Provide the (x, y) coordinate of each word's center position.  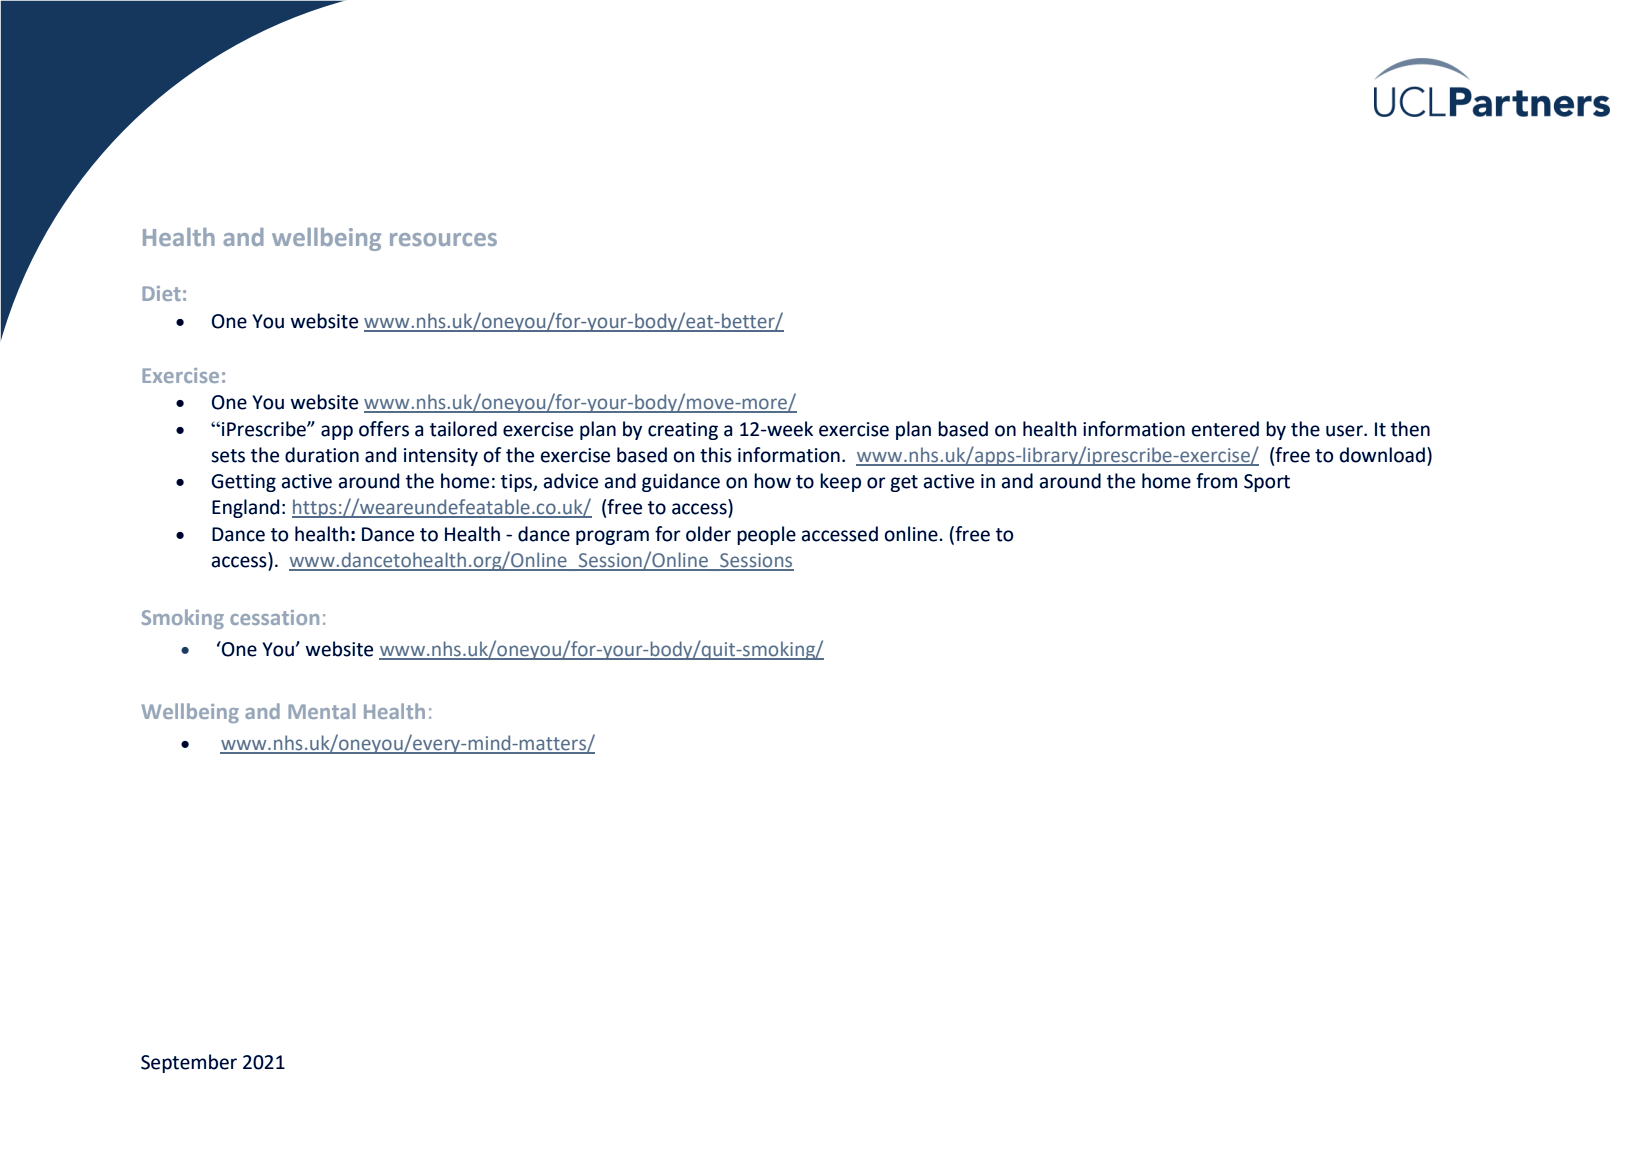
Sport (1267, 483)
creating (683, 431)
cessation (274, 617)
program (612, 537)
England (245, 508)
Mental (321, 711)
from (1216, 481)
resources (443, 239)
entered (1225, 429)
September (189, 1063)
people (766, 535)
